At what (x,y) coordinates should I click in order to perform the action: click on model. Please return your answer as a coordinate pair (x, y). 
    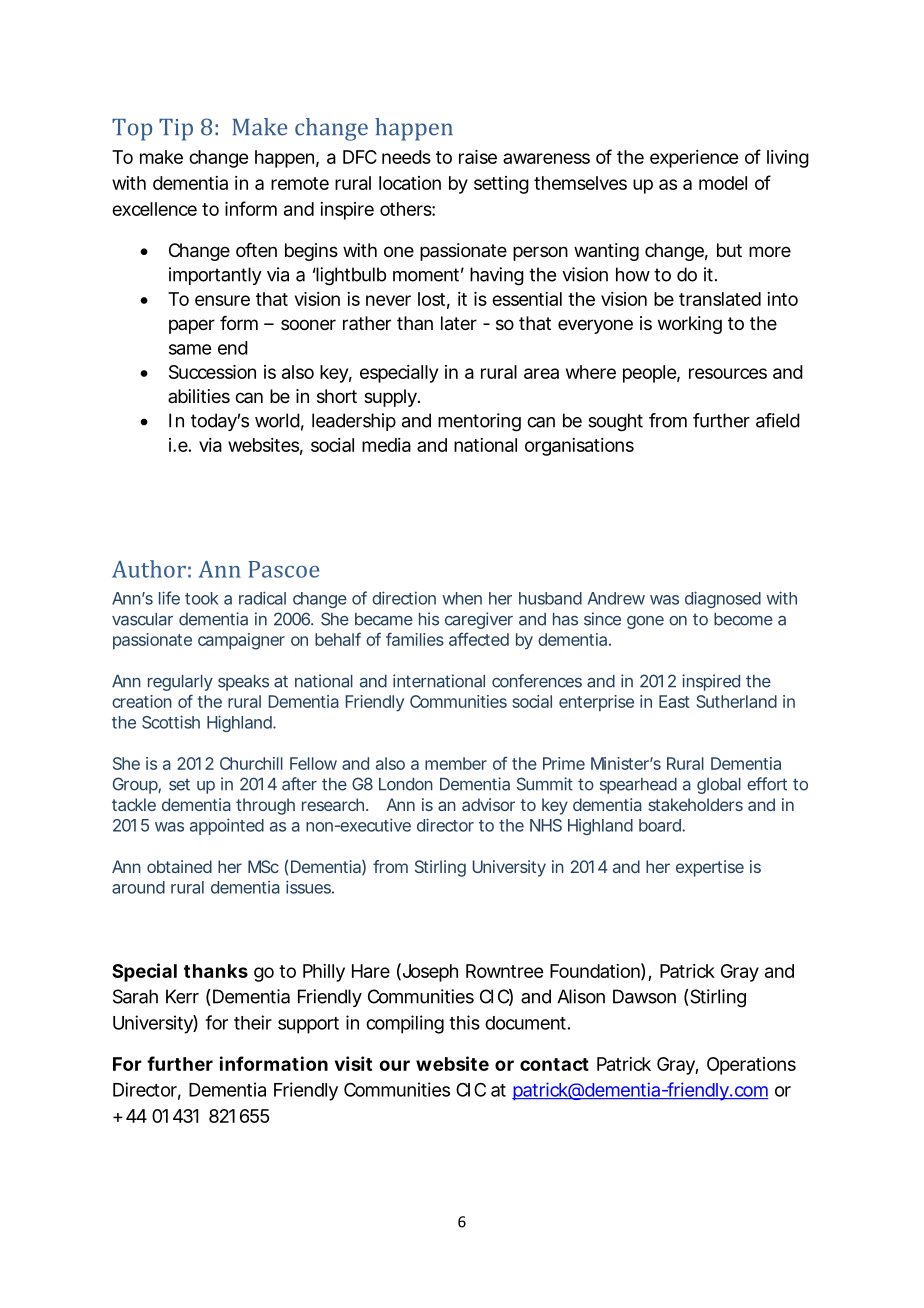
    Looking at the image, I should click on (723, 183).
